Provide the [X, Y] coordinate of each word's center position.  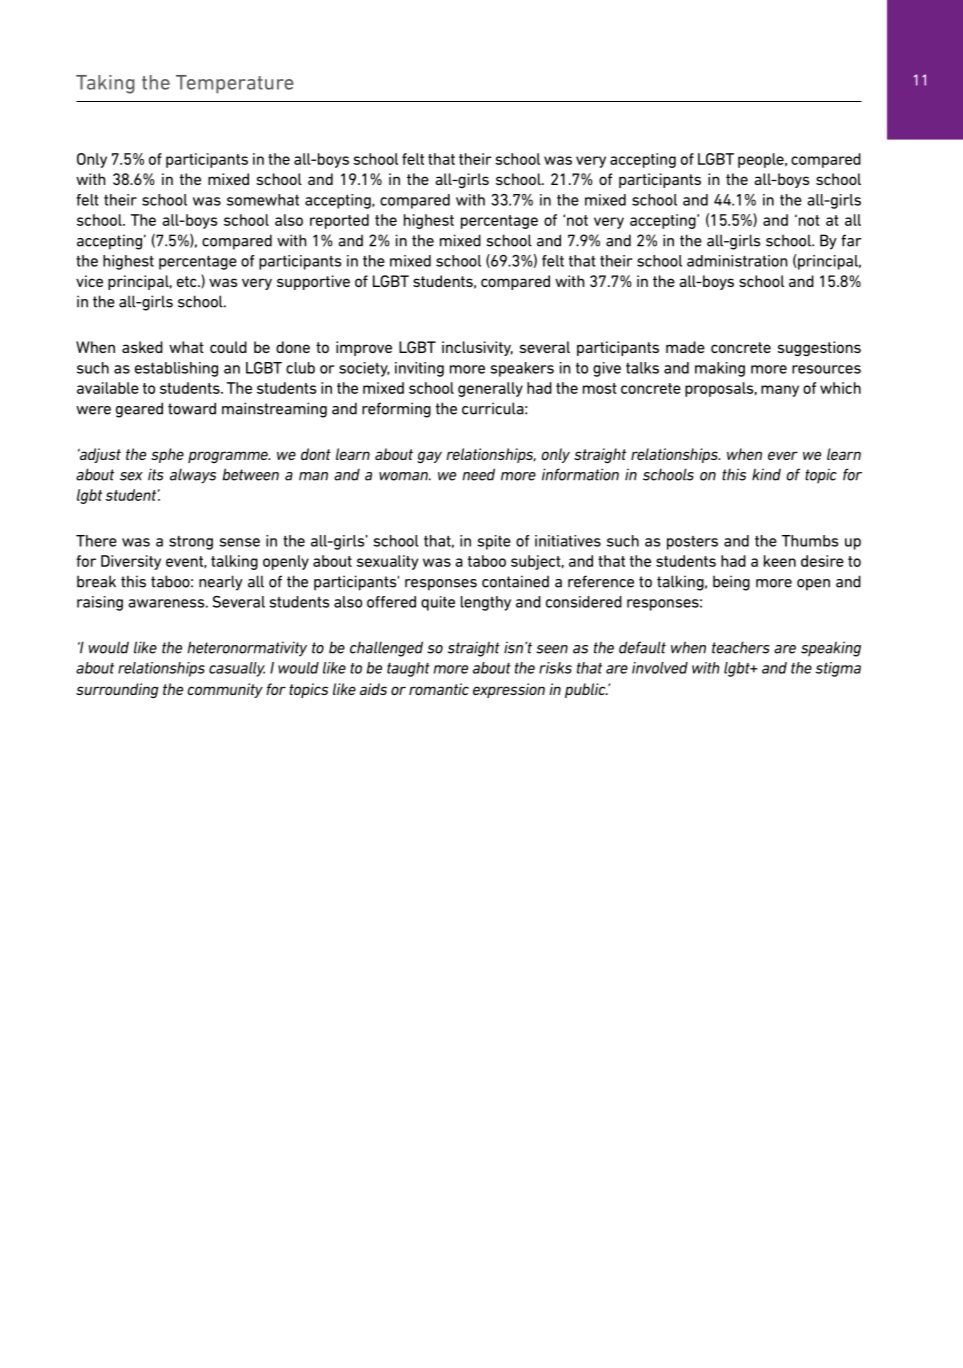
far [851, 240]
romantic [439, 689]
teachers [740, 647]
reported [339, 221]
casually [237, 669]
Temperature [235, 84]
